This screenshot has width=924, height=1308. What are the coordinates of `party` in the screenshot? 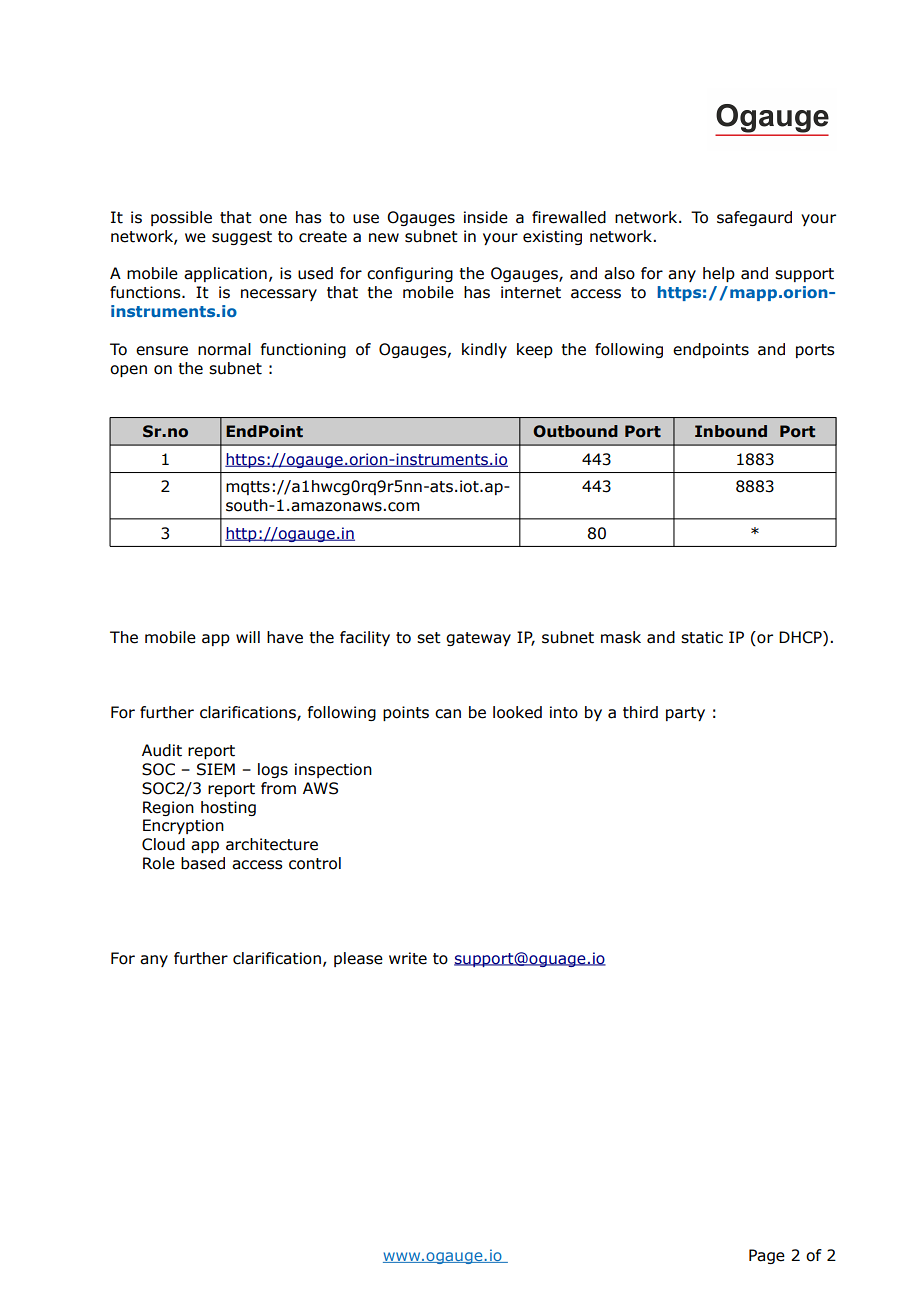 It's located at (685, 714).
